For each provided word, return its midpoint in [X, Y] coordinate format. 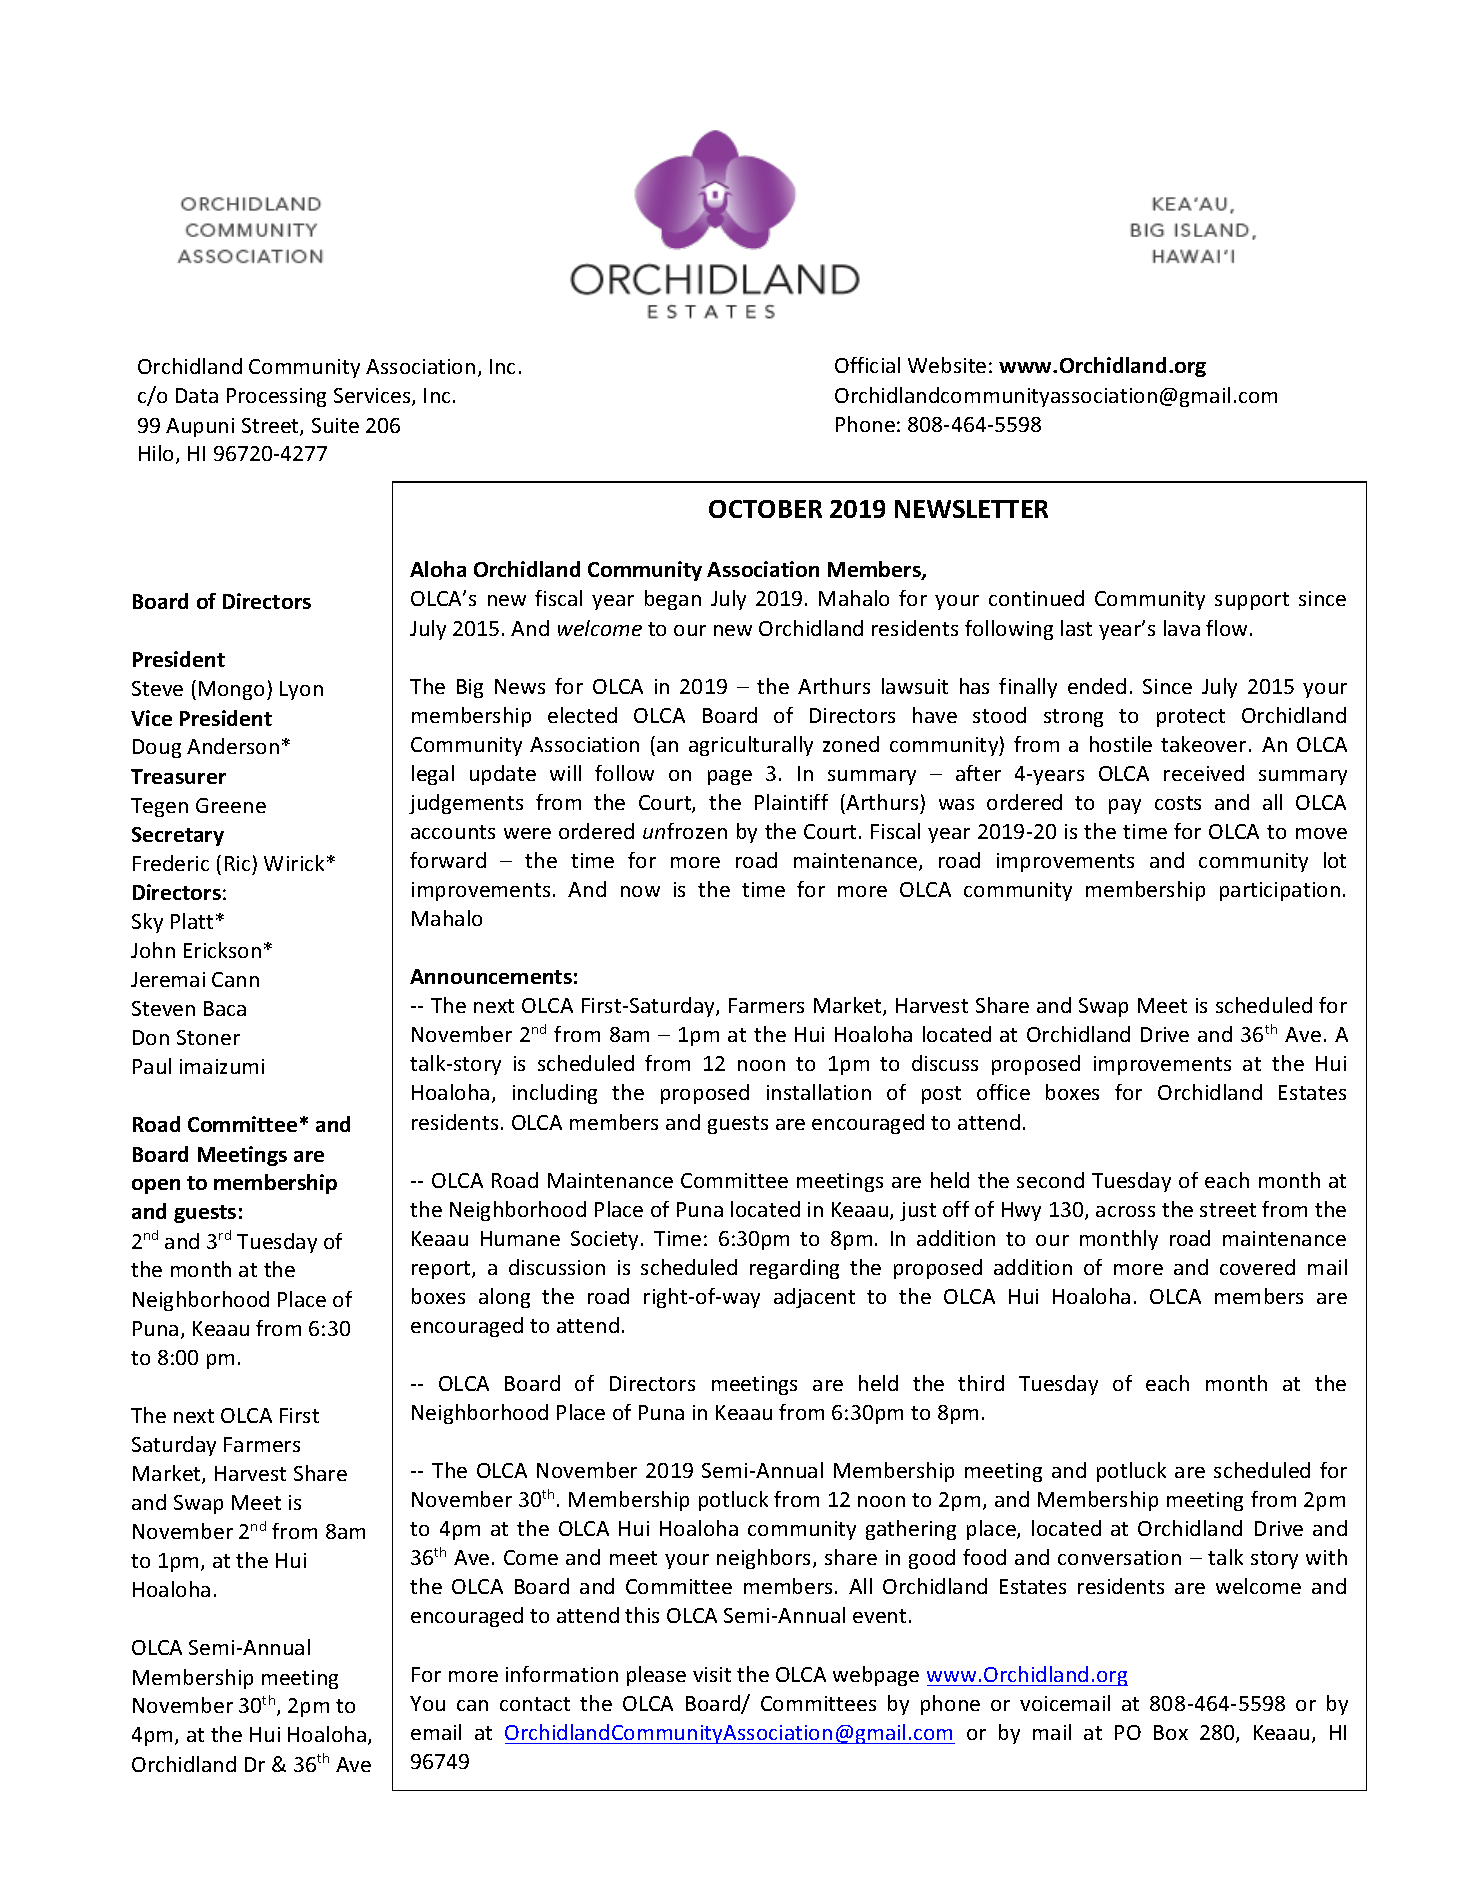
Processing [276, 397]
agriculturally [751, 746]
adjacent [814, 1298]
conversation [1119, 1557]
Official [867, 365]
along [504, 1298]
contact [535, 1704]
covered [1257, 1267]
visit [712, 1674]
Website [947, 365]
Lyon [301, 690]
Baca [225, 1008]
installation [819, 1092]
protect [1191, 718]
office [1003, 1092]
